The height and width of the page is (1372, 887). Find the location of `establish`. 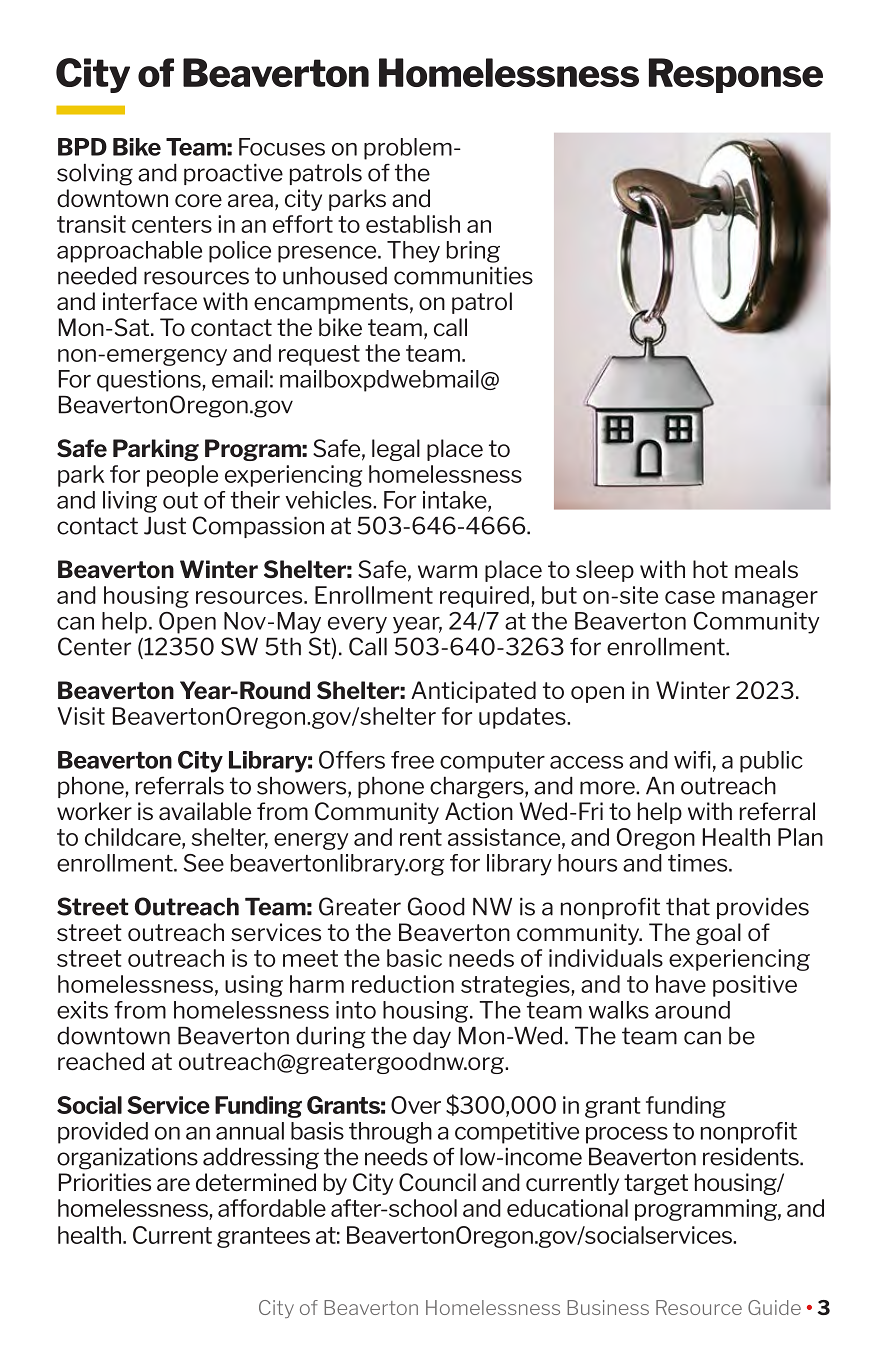

establish is located at coordinates (413, 224).
